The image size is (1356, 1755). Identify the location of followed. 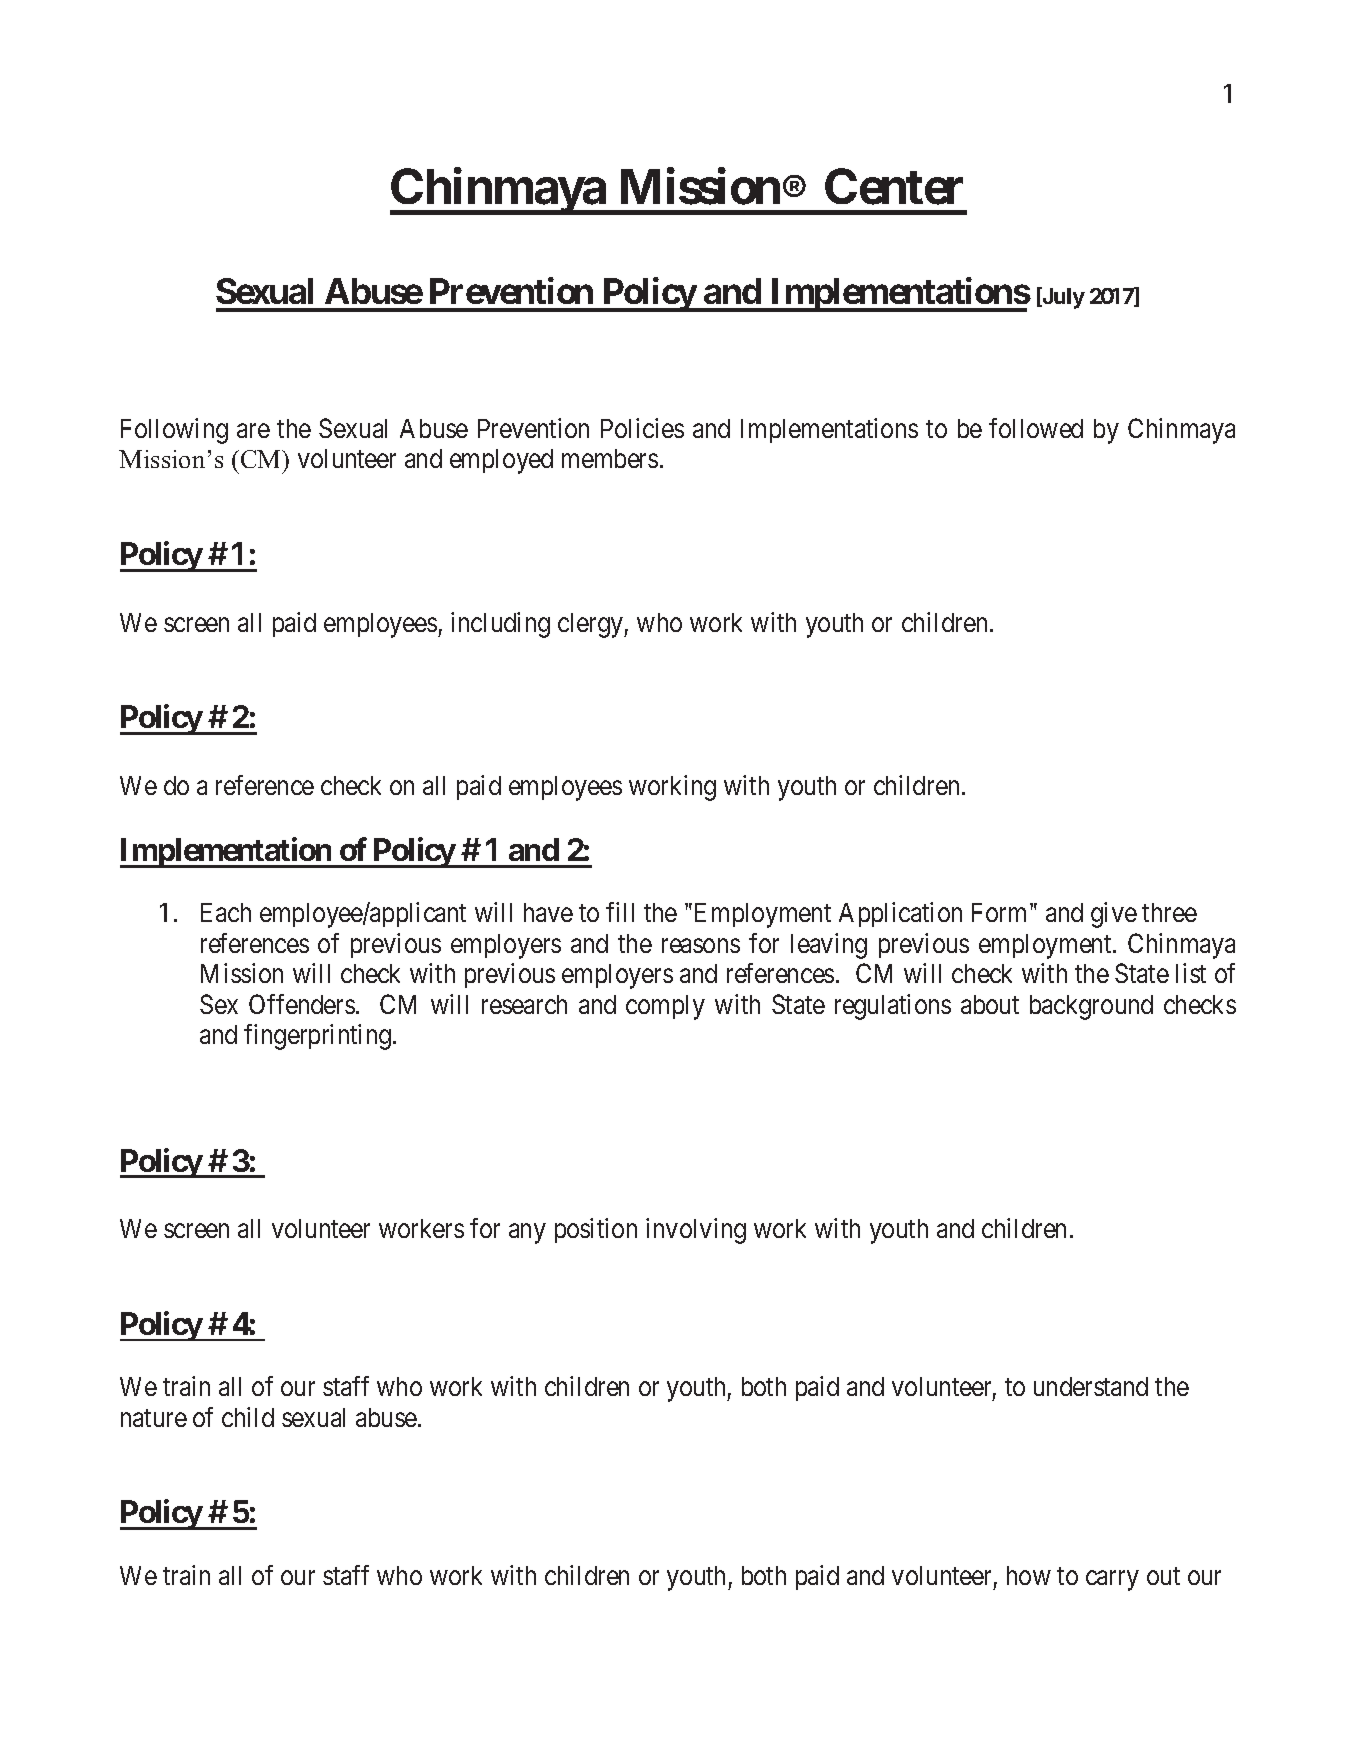
(1036, 428).
